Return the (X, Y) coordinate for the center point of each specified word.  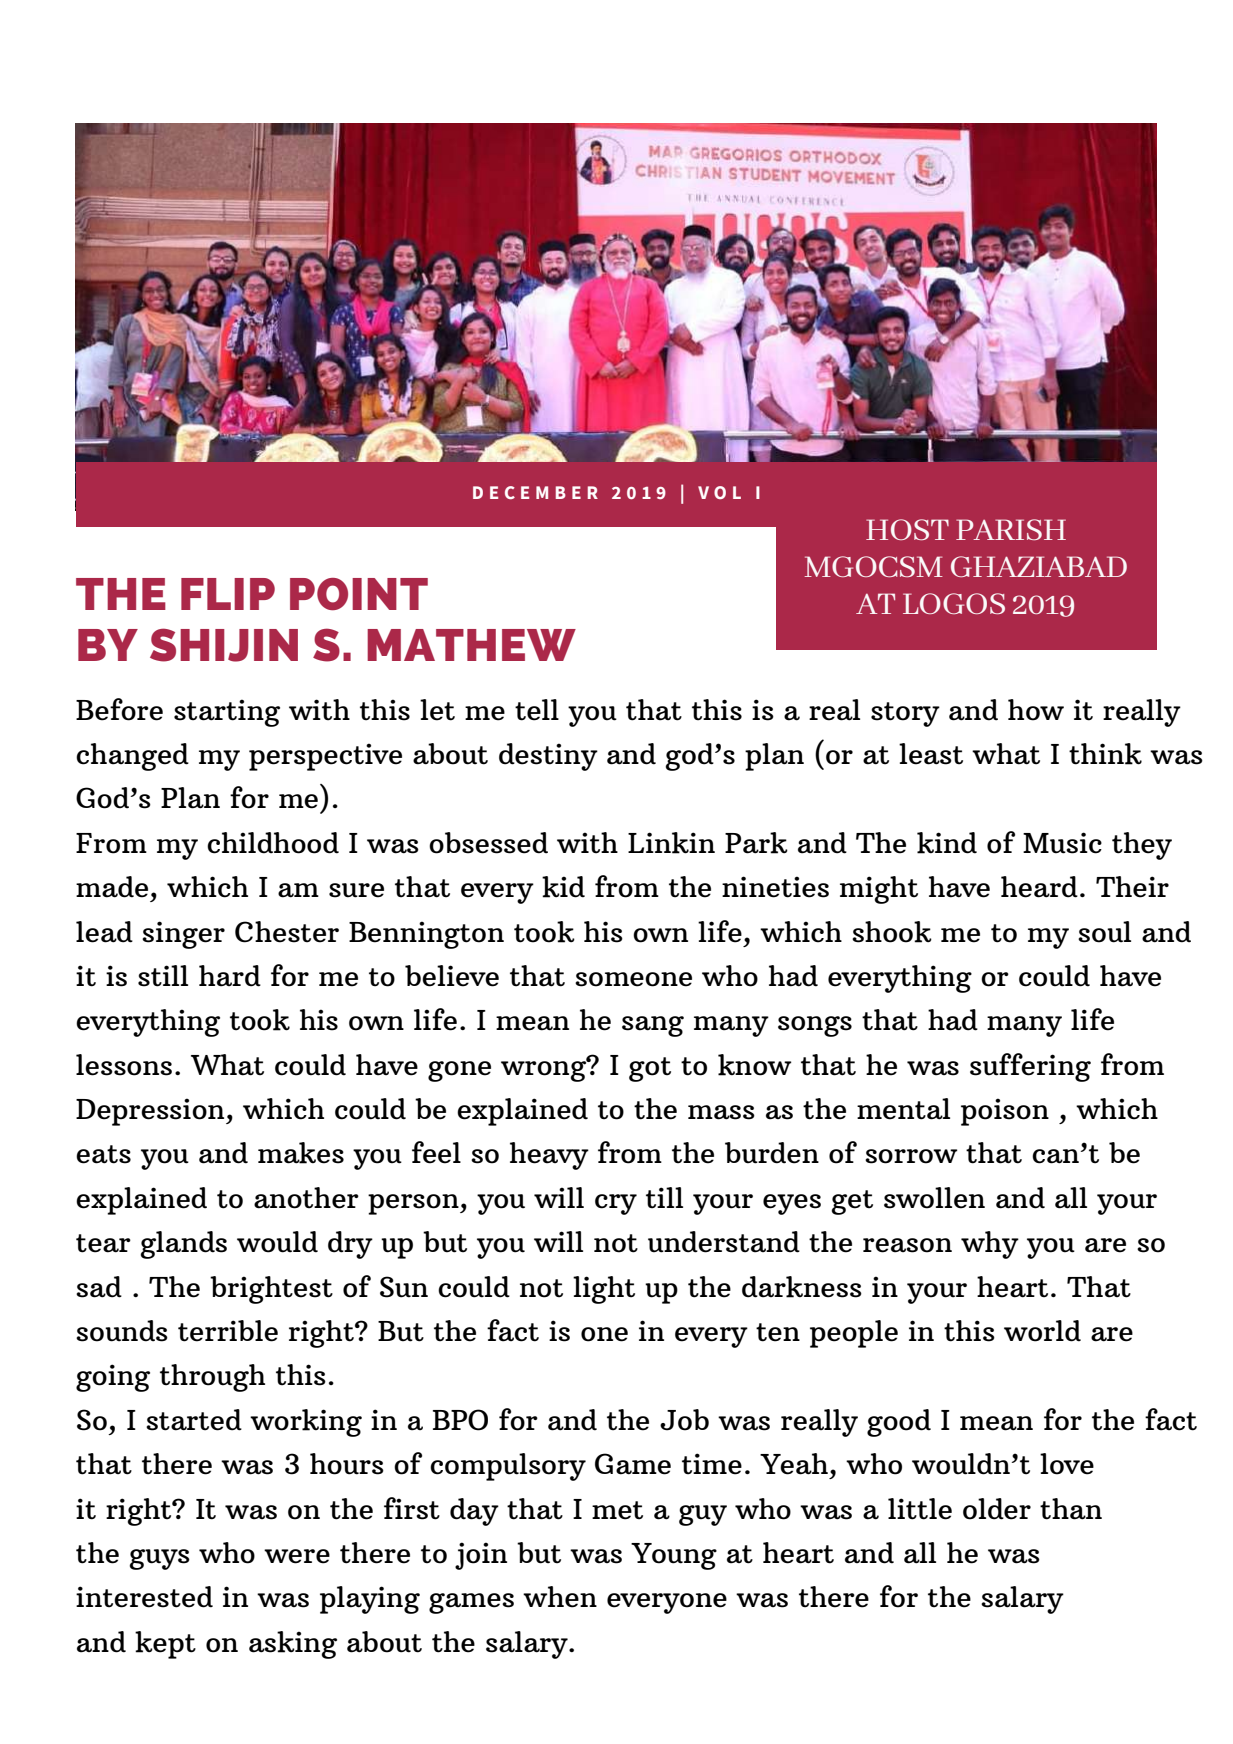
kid (563, 887)
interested (144, 1597)
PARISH (1011, 529)
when (560, 1597)
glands (183, 1245)
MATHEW (471, 645)
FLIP (228, 594)
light (604, 1290)
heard (1039, 887)
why (990, 1245)
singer (183, 935)
